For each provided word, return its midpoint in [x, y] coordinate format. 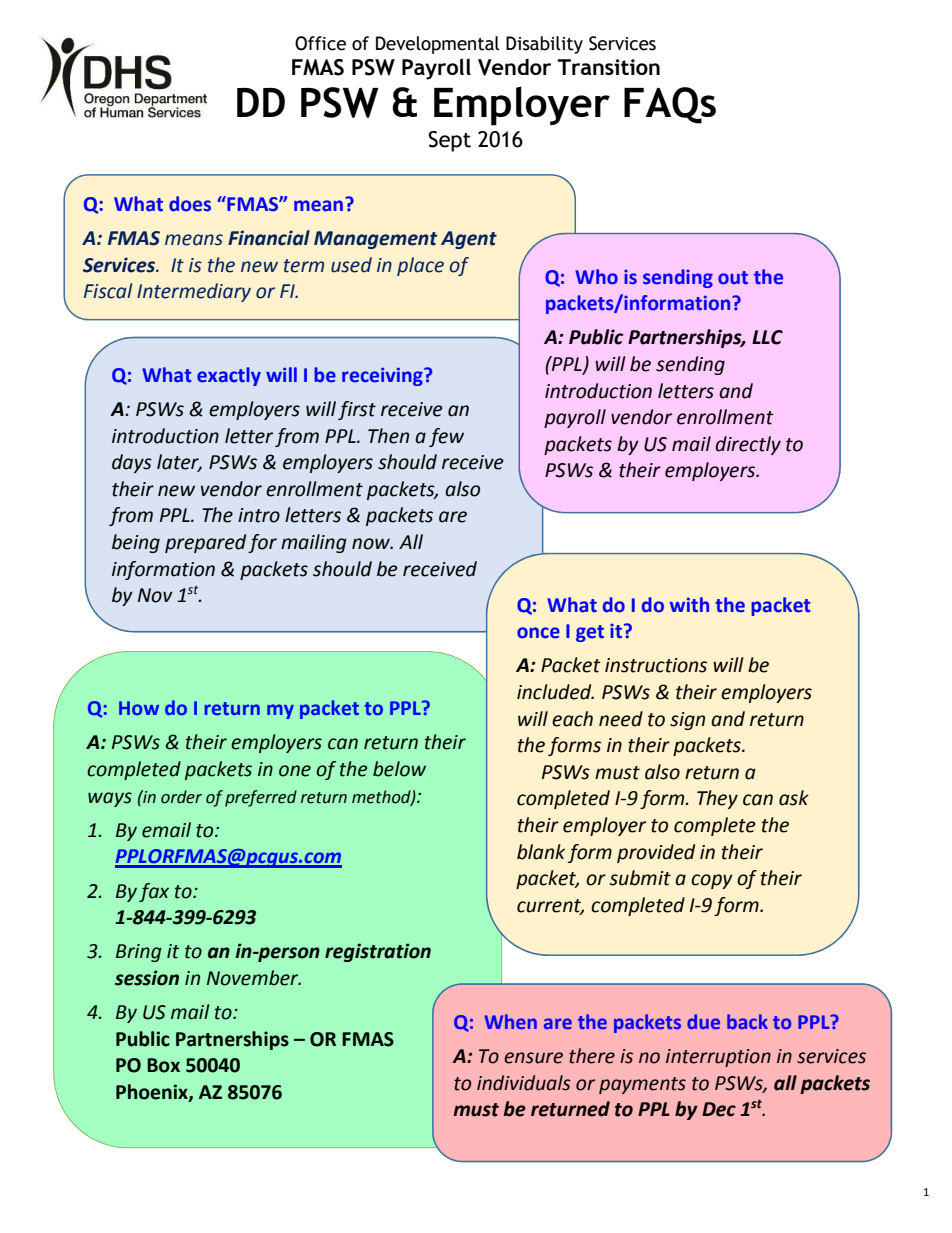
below [399, 769]
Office [320, 43]
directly [748, 445]
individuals [524, 1083]
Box [163, 1065]
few [446, 437]
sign [687, 721]
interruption [718, 1058]
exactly [229, 376]
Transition [608, 67]
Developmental [437, 45]
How [139, 708]
